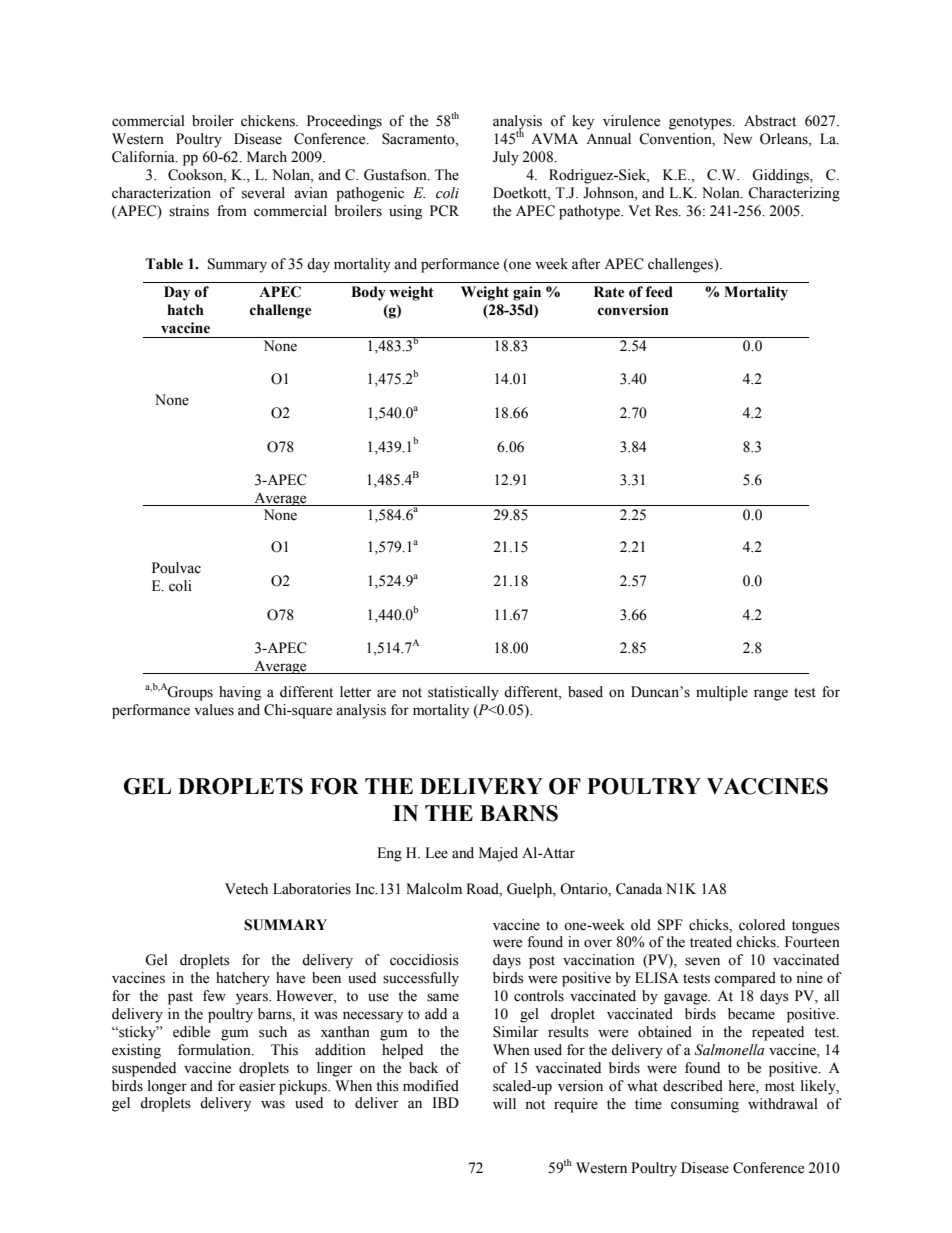  I want to click on formulation, so click(215, 1050).
